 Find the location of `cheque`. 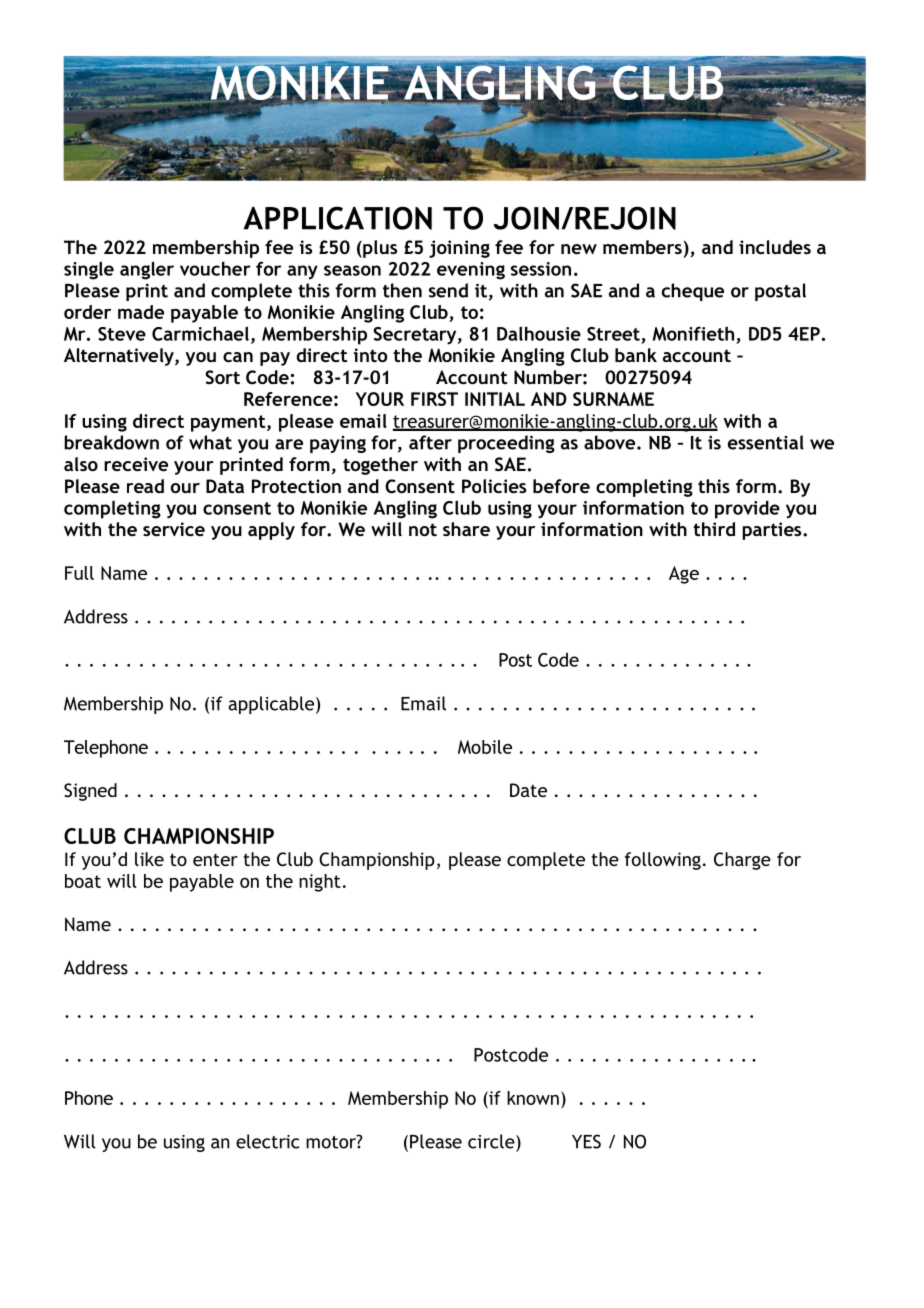

cheque is located at coordinates (693, 292).
